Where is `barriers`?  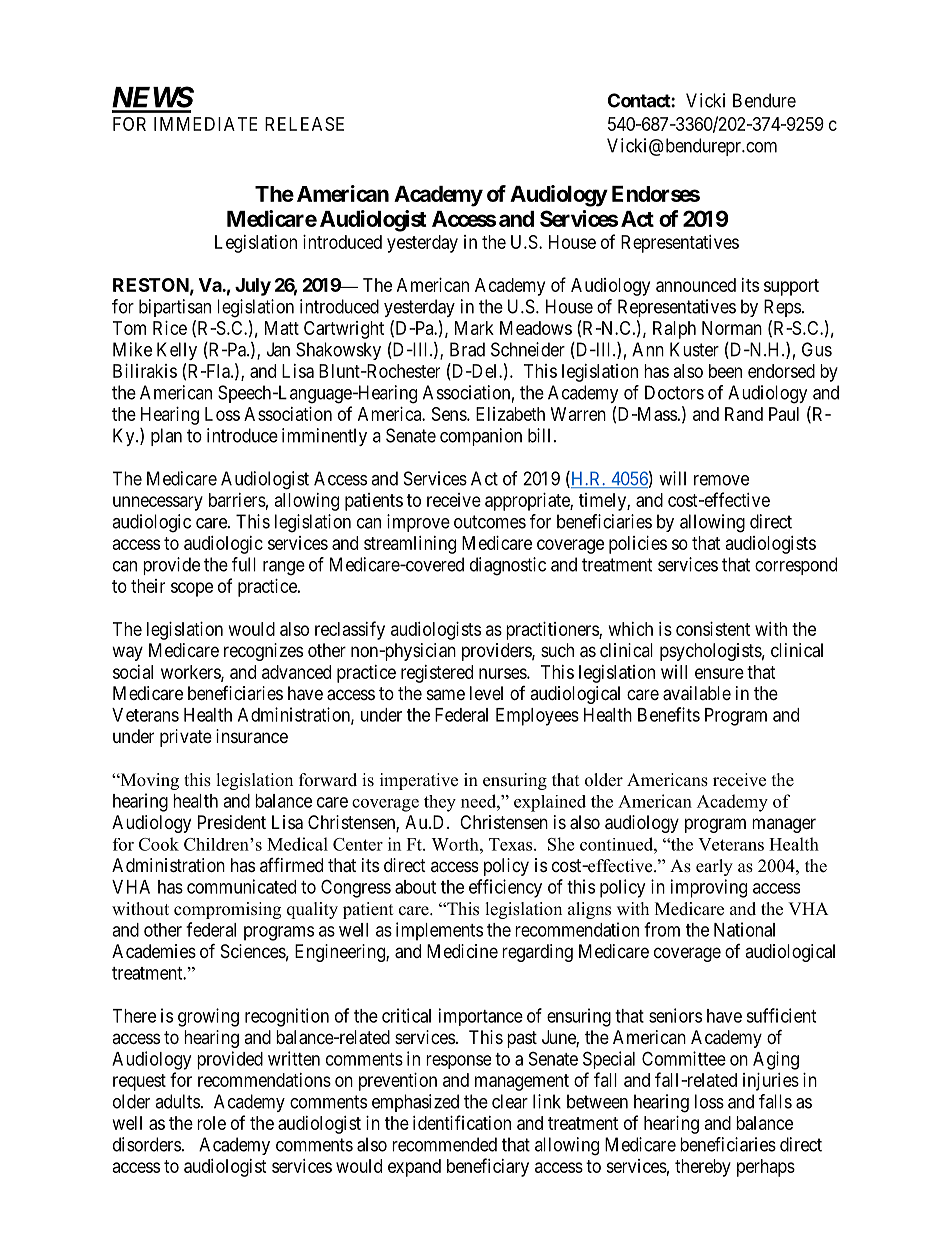 barriers is located at coordinates (237, 500).
